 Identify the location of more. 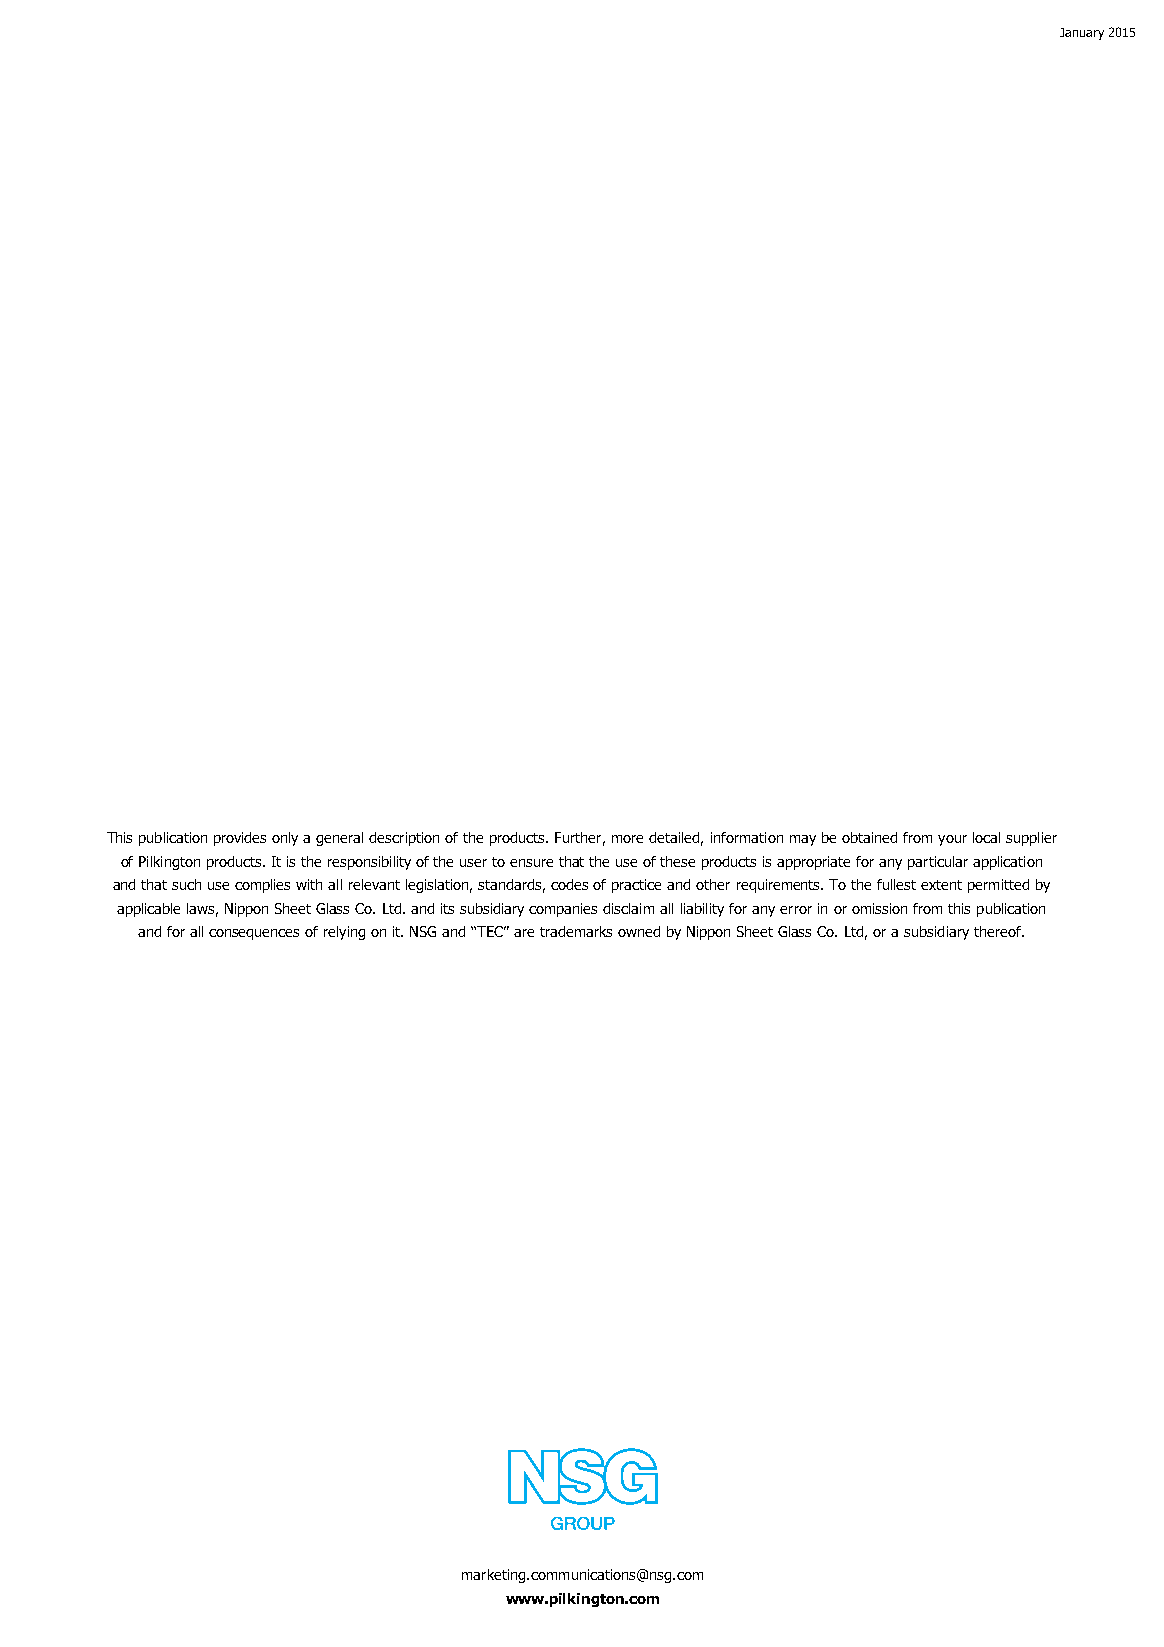
(627, 839).
